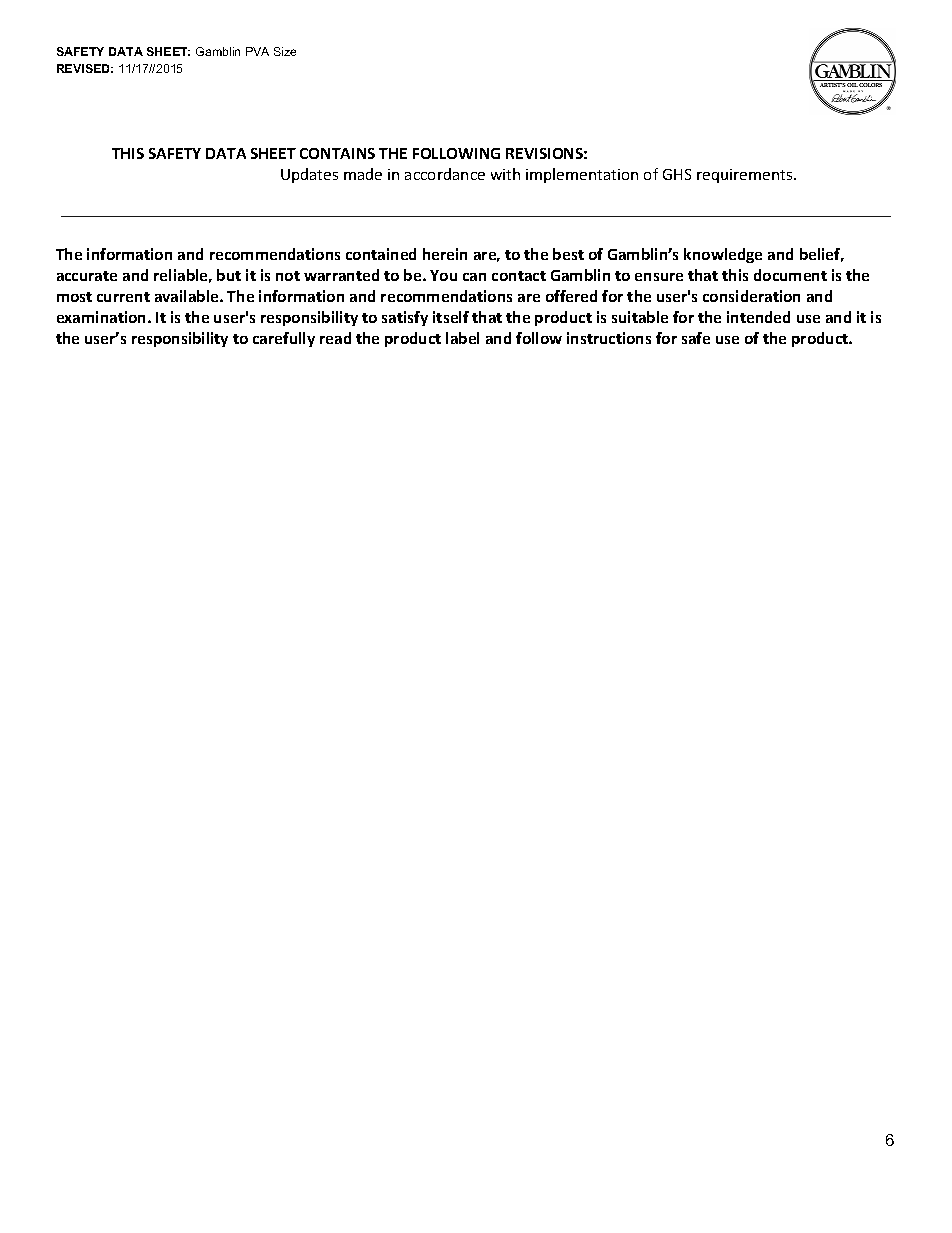 Image resolution: width=952 pixels, height=1233 pixels. Describe the element at coordinates (285, 51) in the screenshot. I see `Size` at that location.
